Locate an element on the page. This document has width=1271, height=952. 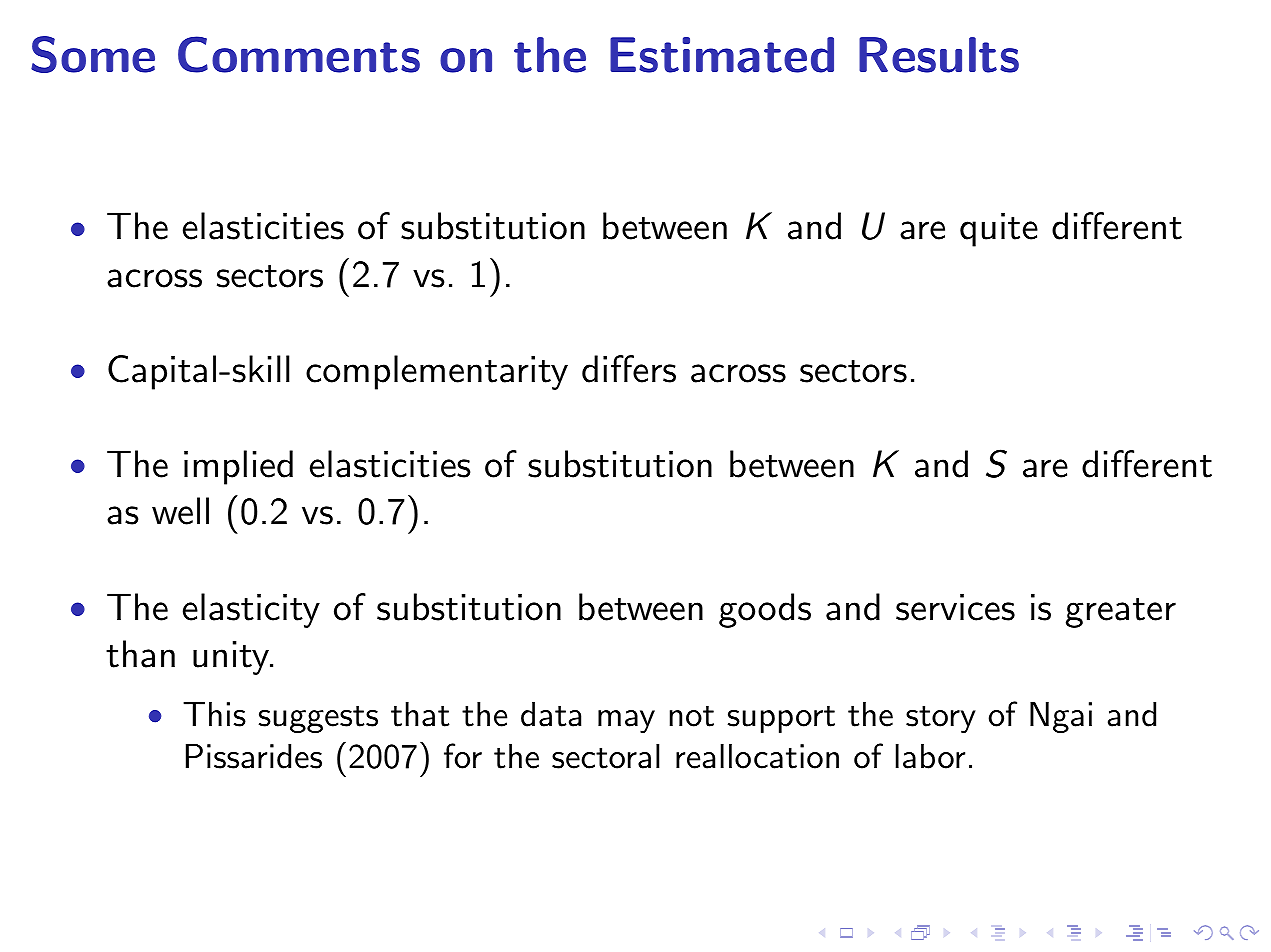
differs is located at coordinates (629, 369).
